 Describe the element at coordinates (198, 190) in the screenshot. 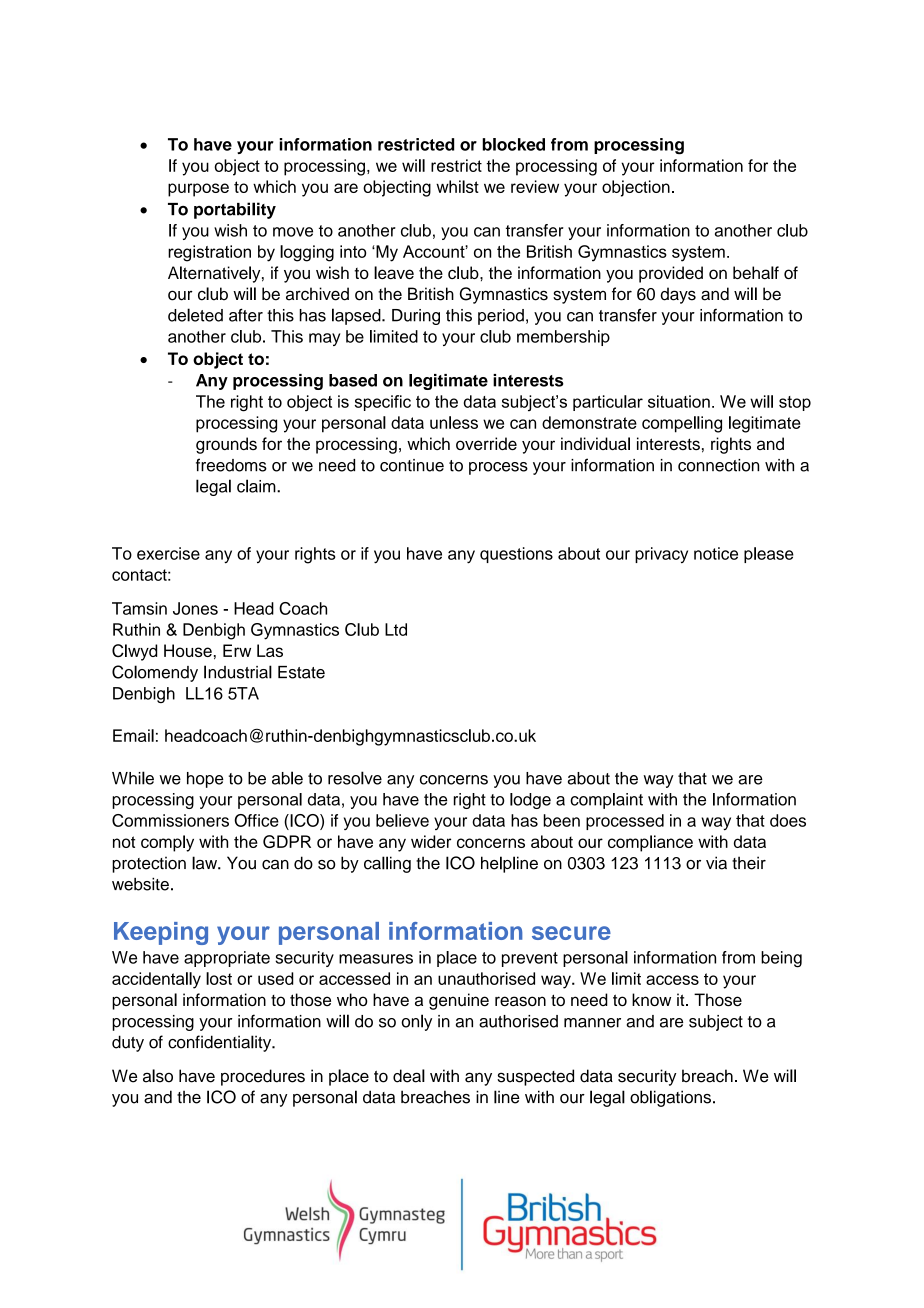

I see `purpose` at that location.
